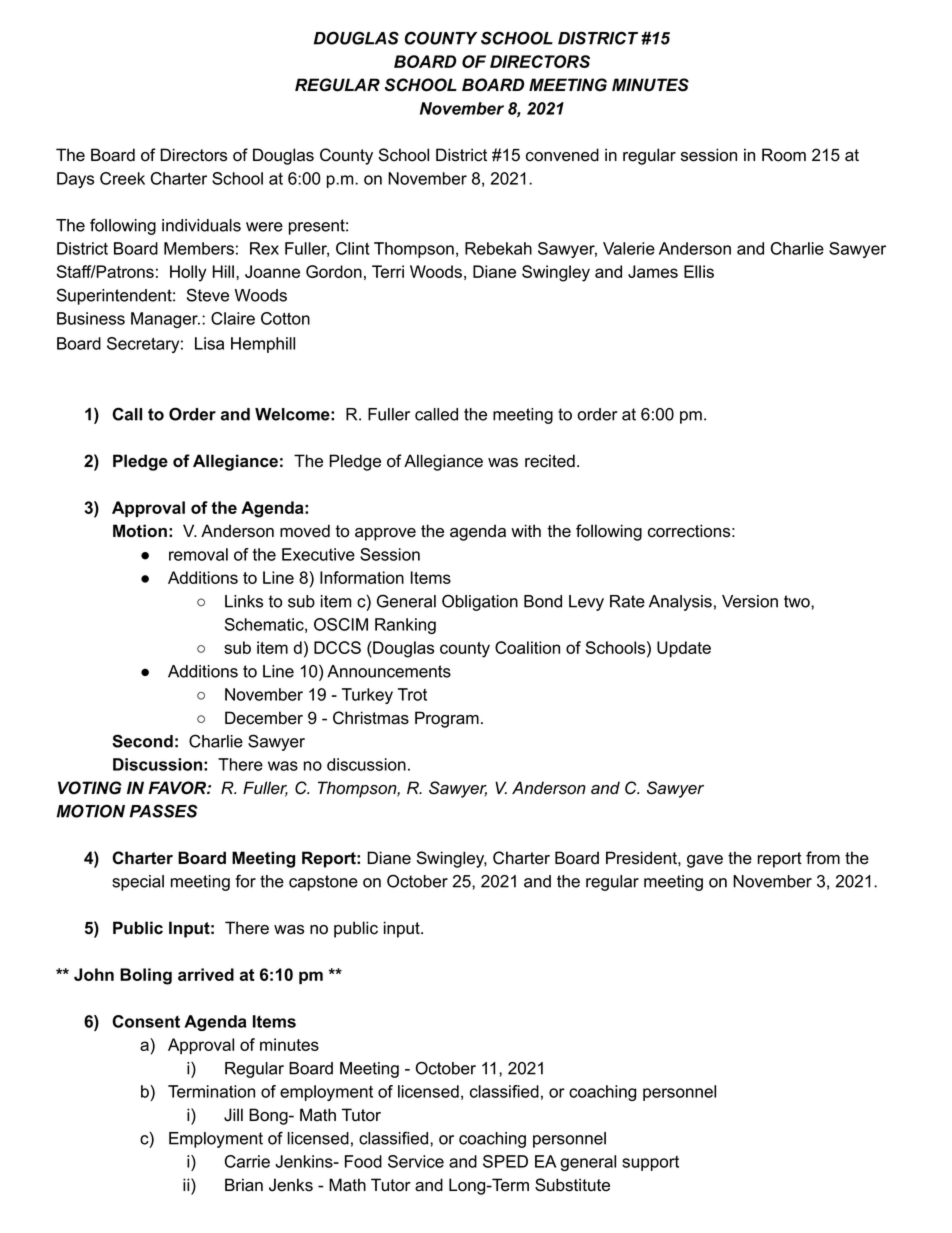 Image resolution: width=952 pixels, height=1233 pixels. Describe the element at coordinates (122, 178) in the page. I see `Creek` at that location.
